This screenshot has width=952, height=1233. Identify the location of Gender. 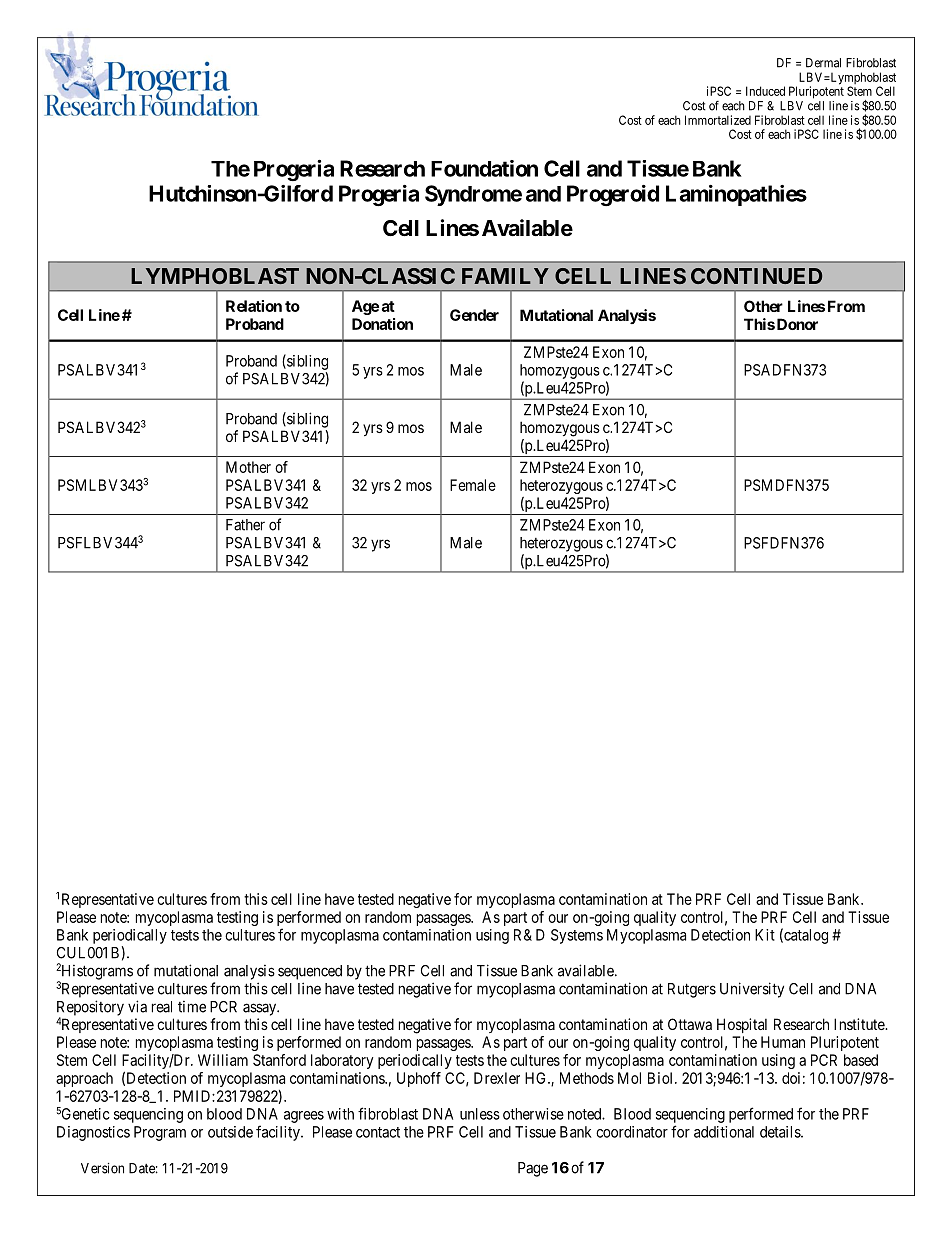
(474, 315).
